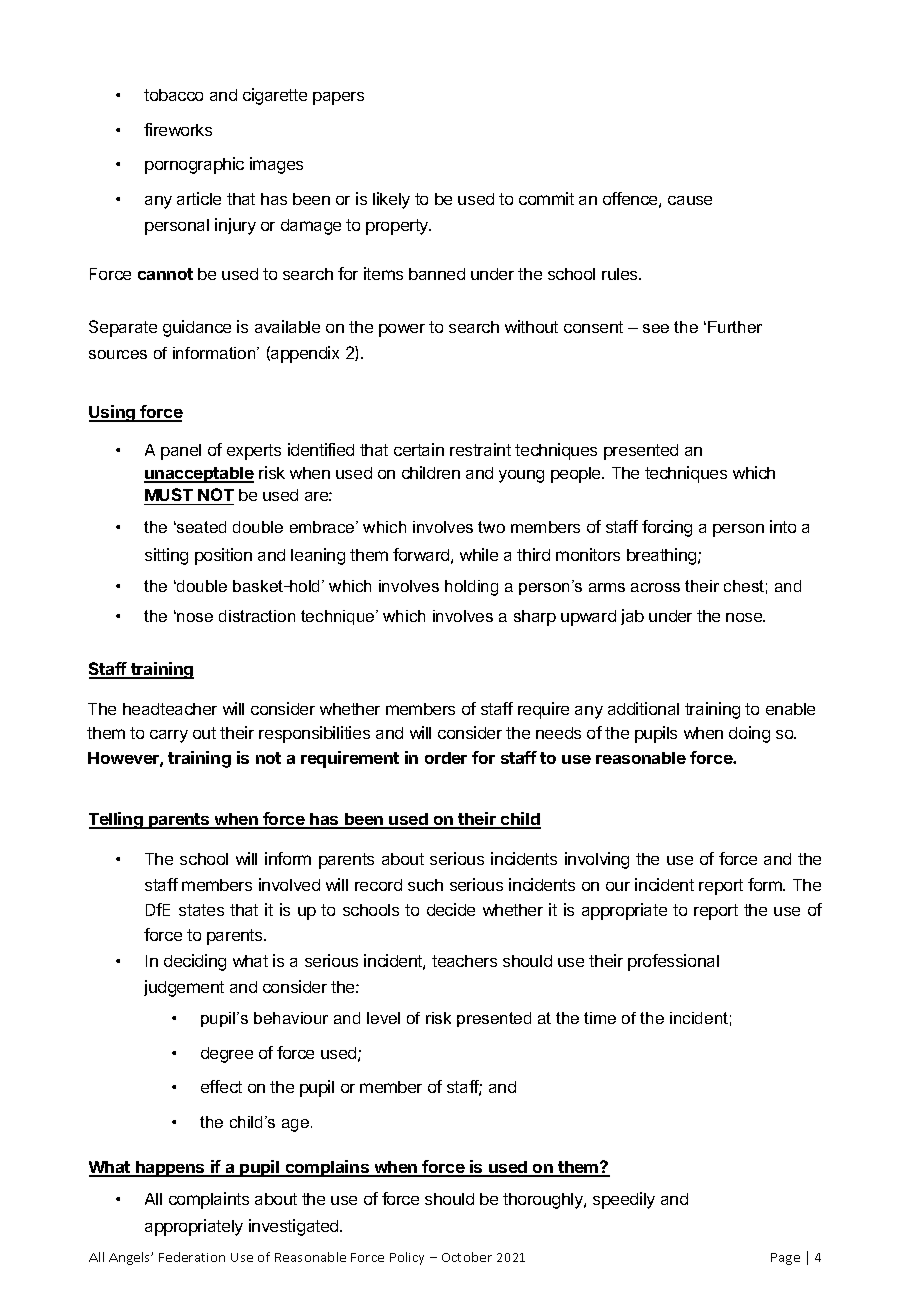 Image resolution: width=924 pixels, height=1308 pixels. I want to click on Page, so click(785, 1259).
